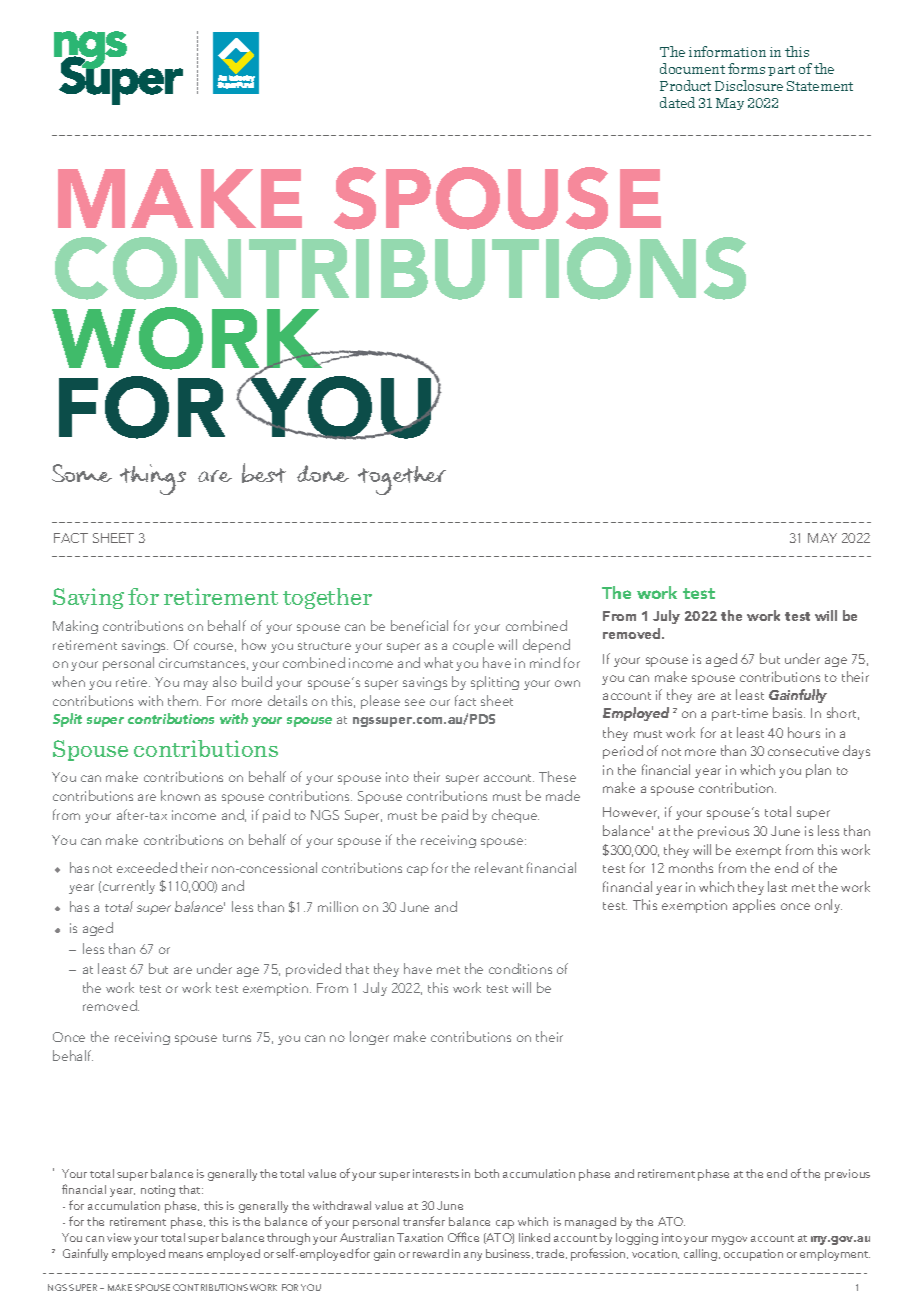  Describe the element at coordinates (442, 867) in the screenshot. I see `older` at that location.
